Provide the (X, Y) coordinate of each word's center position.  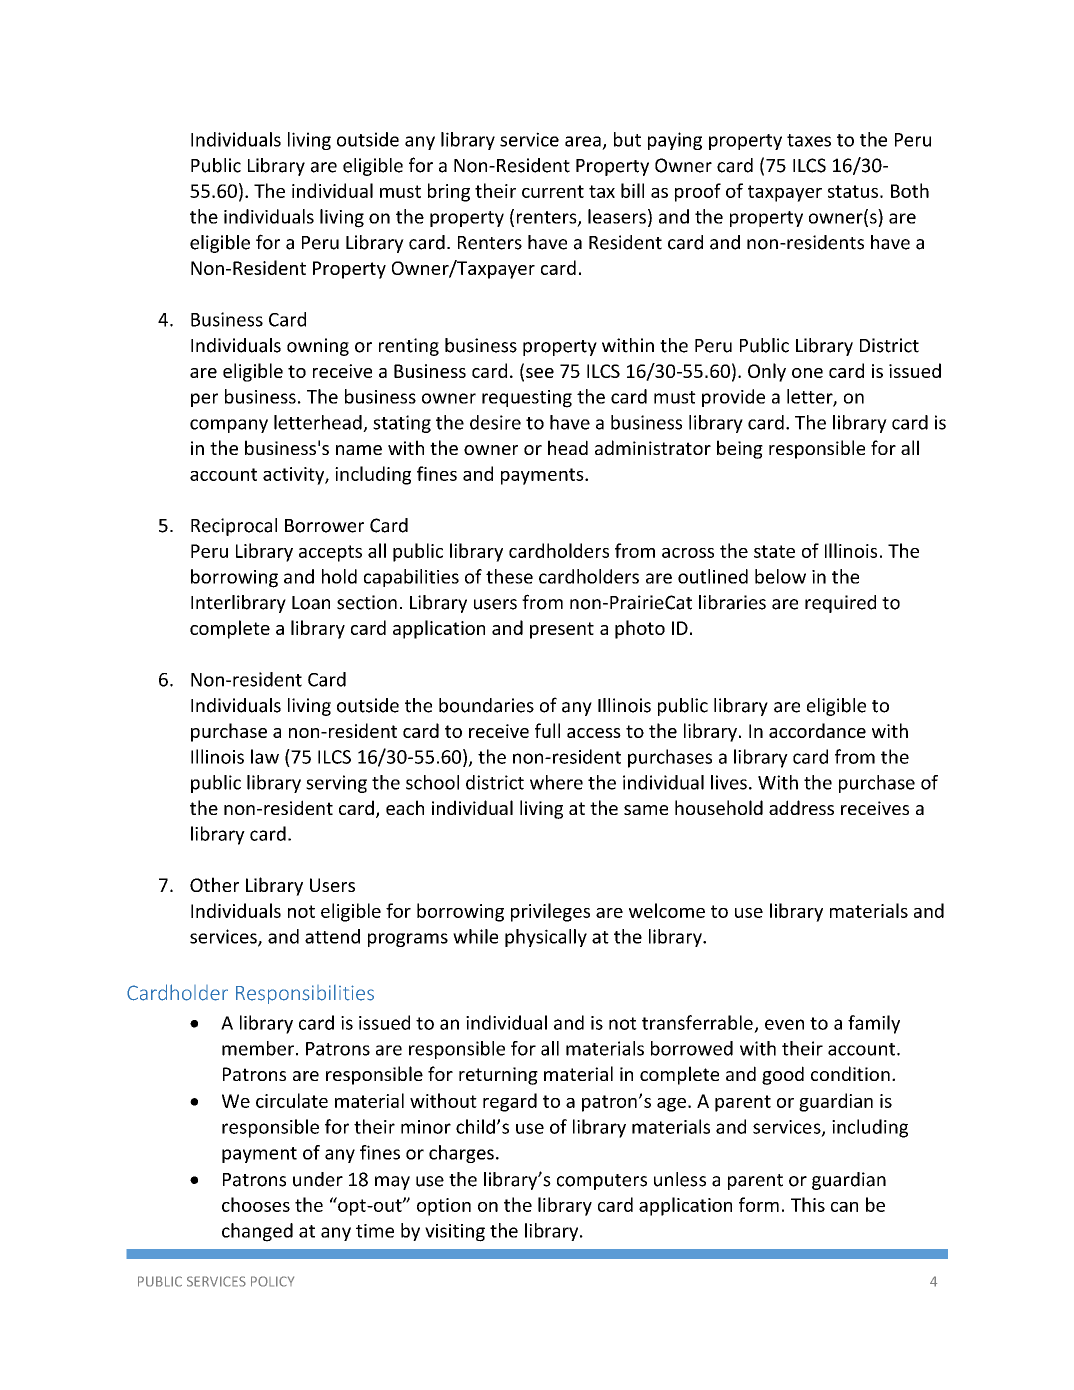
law (265, 756)
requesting (527, 399)
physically (546, 938)
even (784, 1024)
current (553, 191)
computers (602, 1182)
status (853, 191)
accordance (817, 730)
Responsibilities (305, 994)
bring (449, 192)
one (807, 373)
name (359, 450)
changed (257, 1232)
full (547, 730)
